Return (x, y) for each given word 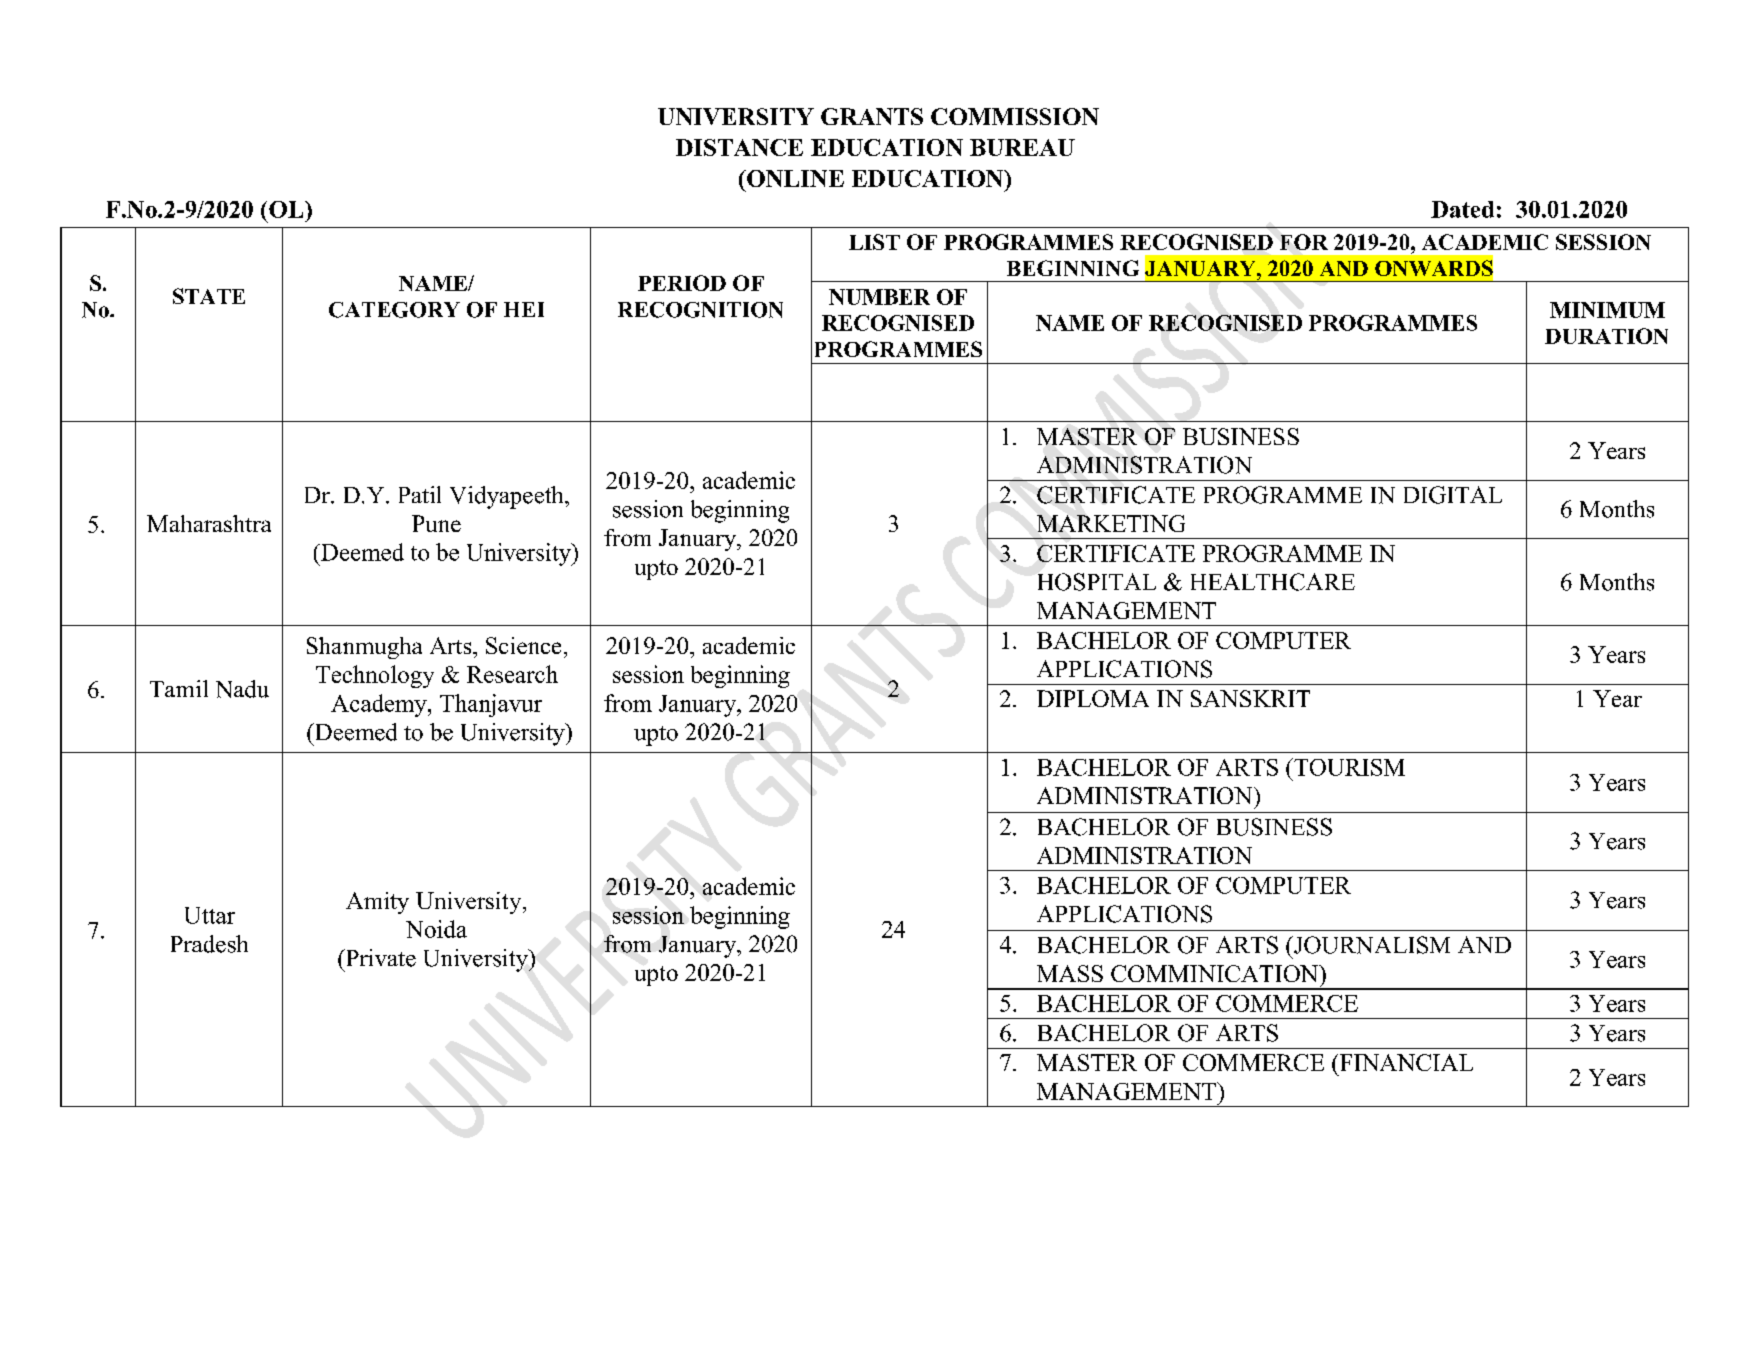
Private (379, 958)
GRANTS (872, 116)
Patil (420, 494)
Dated (1462, 209)
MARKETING (1111, 523)
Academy (380, 705)
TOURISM (1348, 767)
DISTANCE (739, 147)
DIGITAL (1453, 495)
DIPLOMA (1093, 698)
